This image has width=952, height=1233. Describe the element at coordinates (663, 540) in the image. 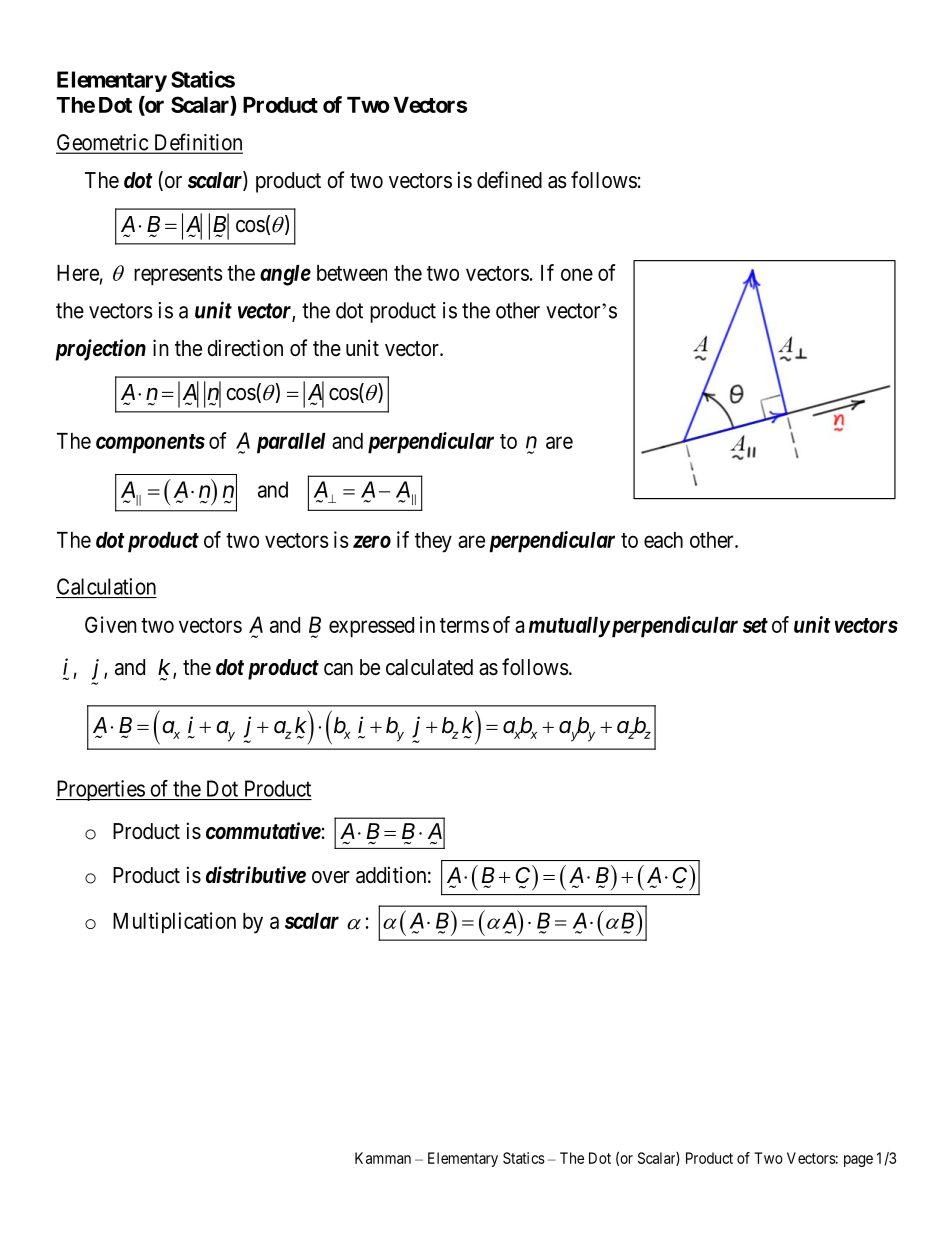

I see `each` at that location.
